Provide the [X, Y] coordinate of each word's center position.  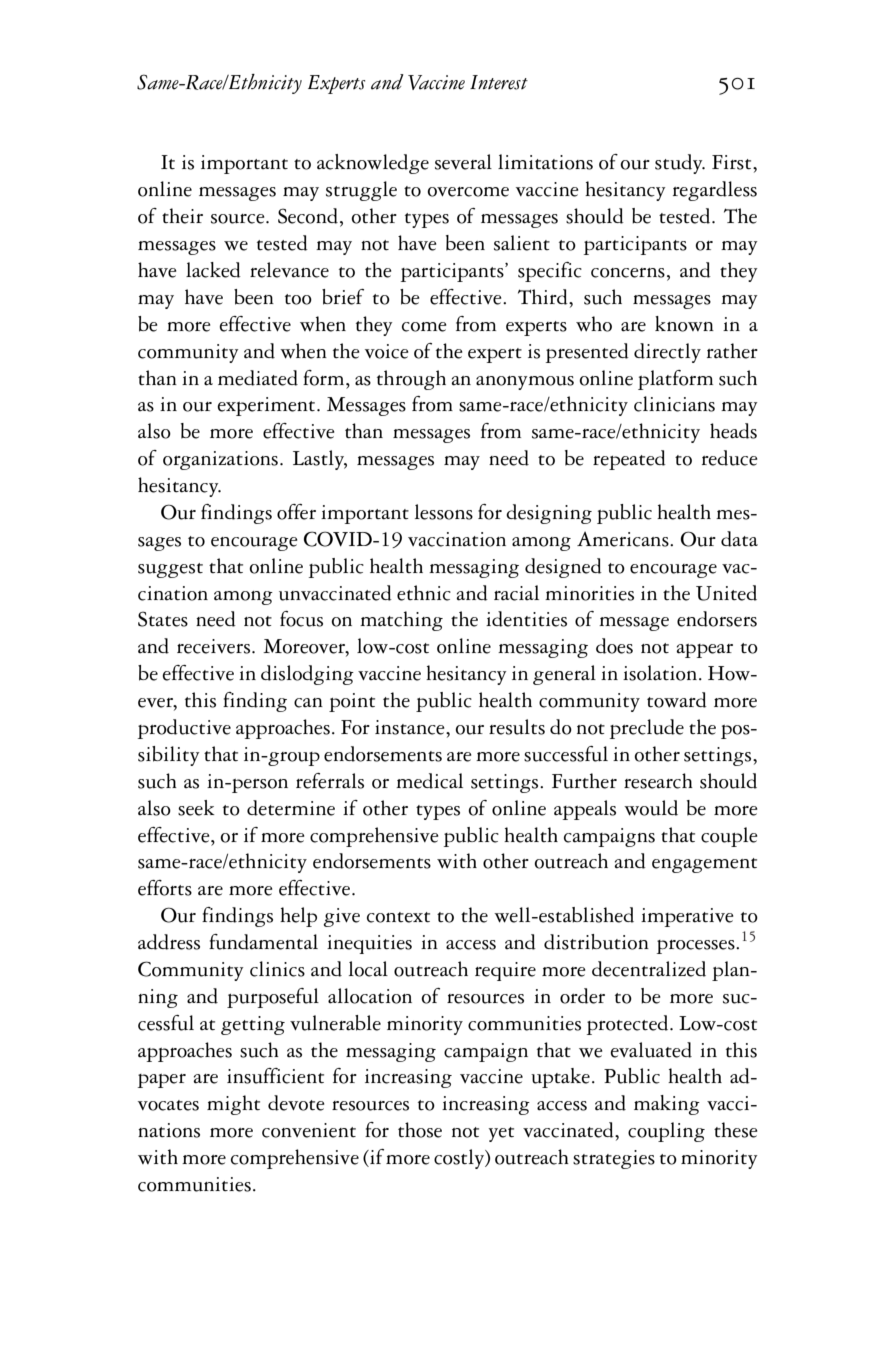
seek [196, 808]
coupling [666, 1132]
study [680, 164]
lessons [444, 512]
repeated [629, 460]
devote [296, 1103]
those [420, 1130]
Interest [499, 82]
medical [429, 781]
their [182, 216]
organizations [220, 460]
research [658, 781]
